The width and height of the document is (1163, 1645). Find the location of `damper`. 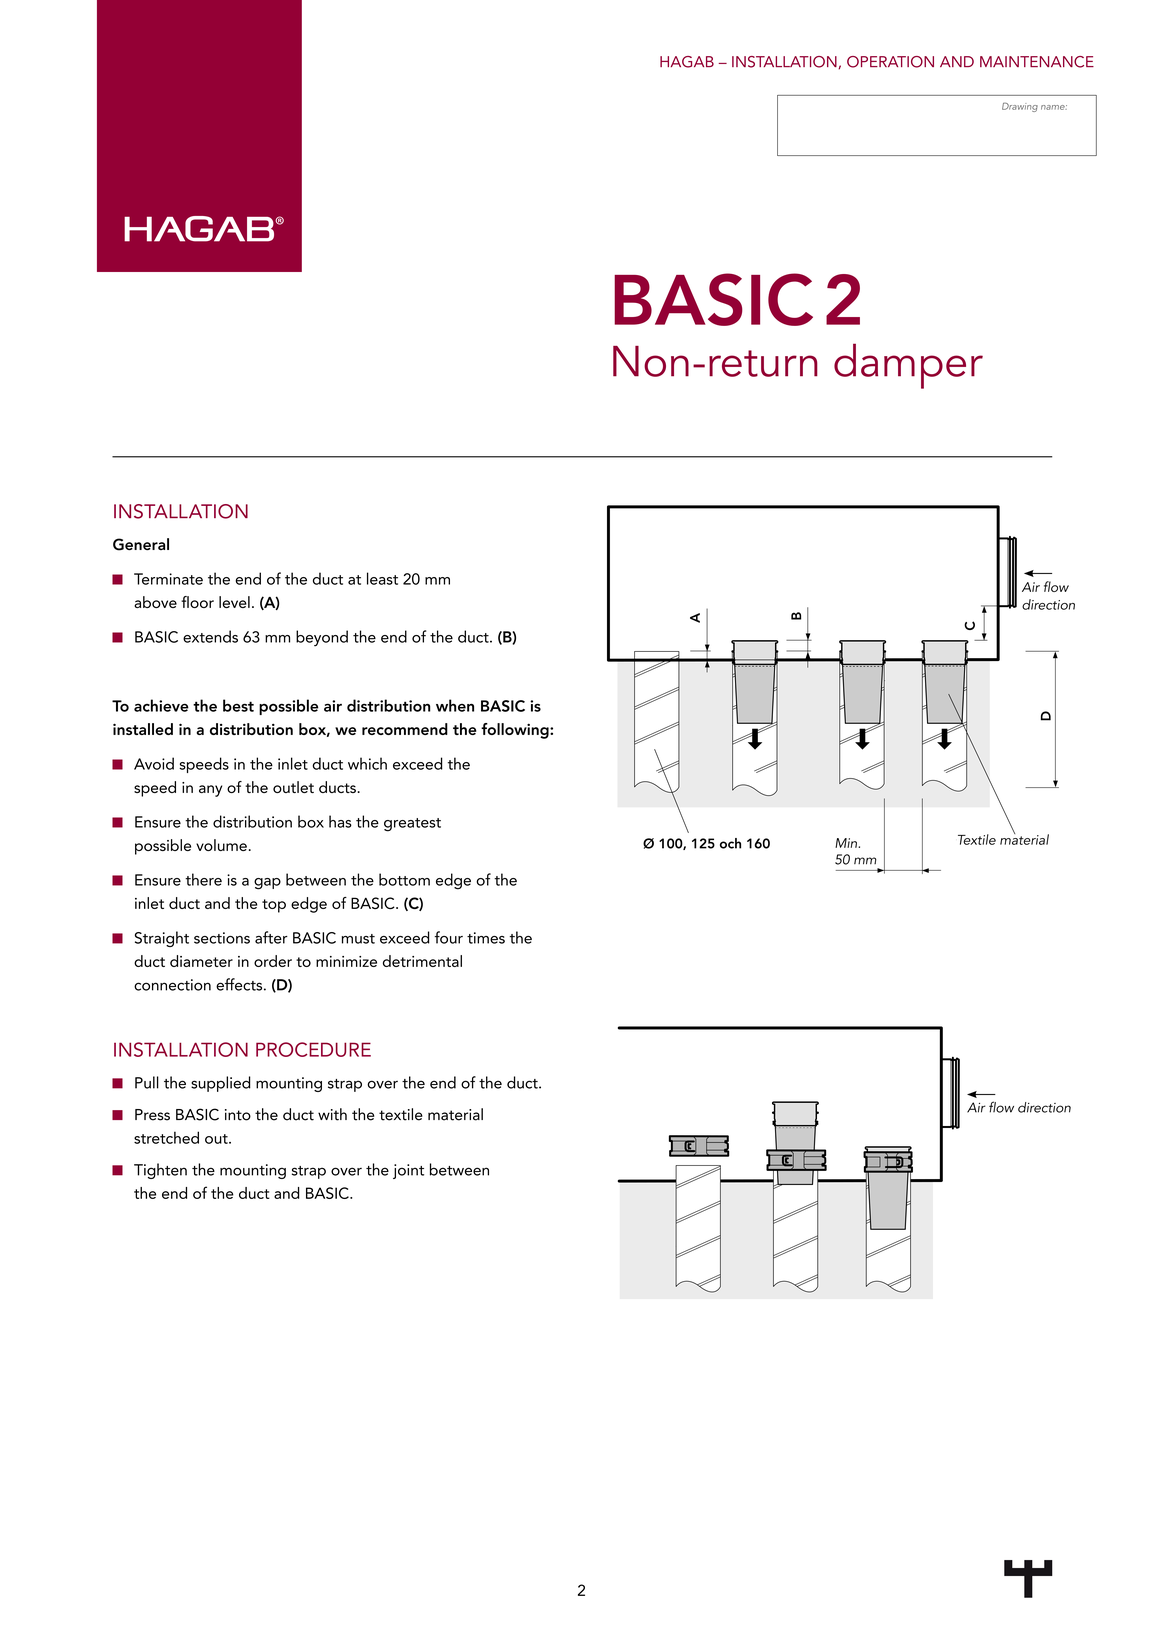

damper is located at coordinates (908, 366).
